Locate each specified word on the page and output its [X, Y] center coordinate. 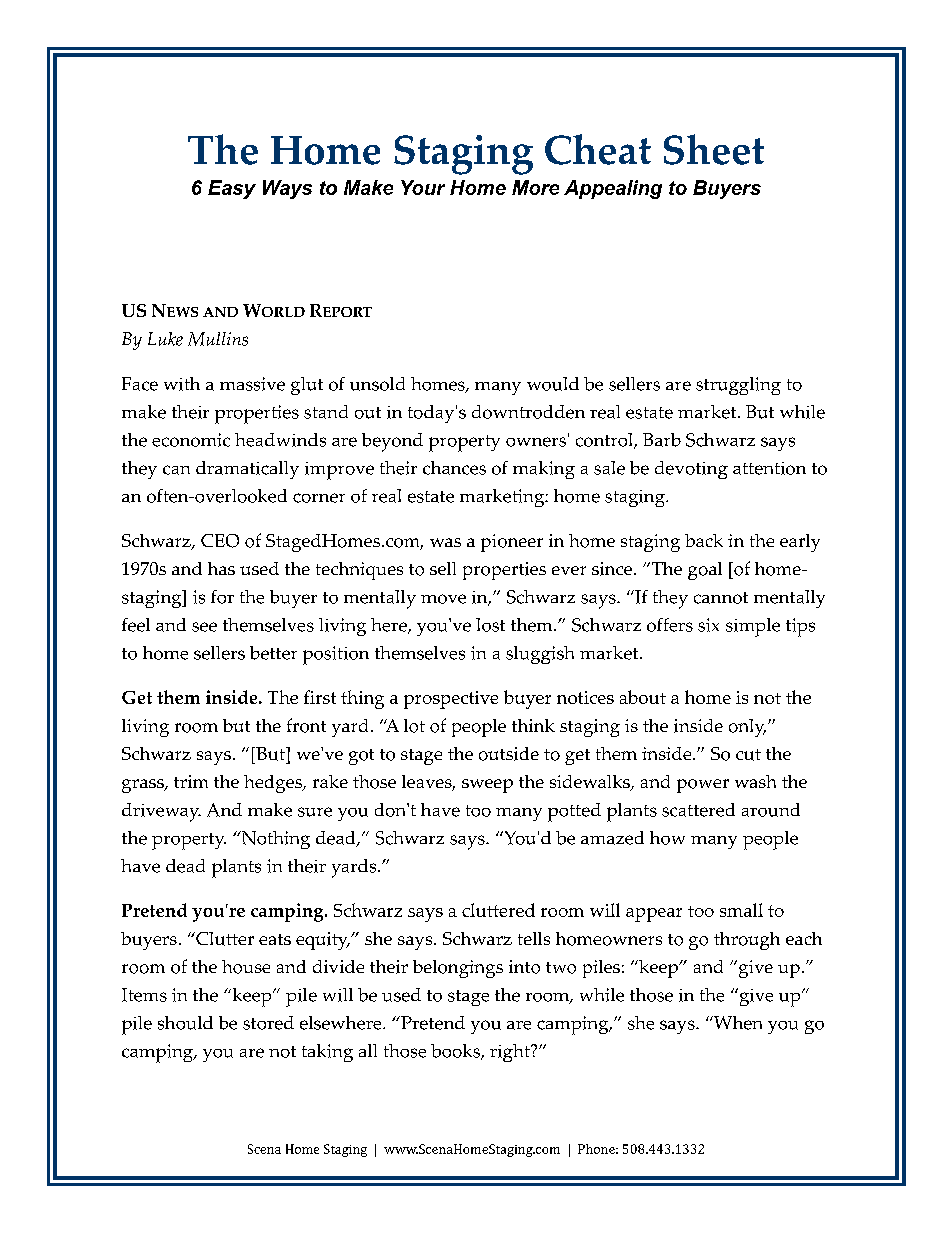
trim [191, 781]
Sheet [714, 149]
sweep [487, 786]
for [222, 597]
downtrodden [528, 412]
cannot [721, 598]
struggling [738, 386]
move [443, 599]
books [456, 1052]
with [182, 384]
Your [423, 187]
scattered [698, 810]
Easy [232, 189]
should [185, 1023]
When [737, 1023]
